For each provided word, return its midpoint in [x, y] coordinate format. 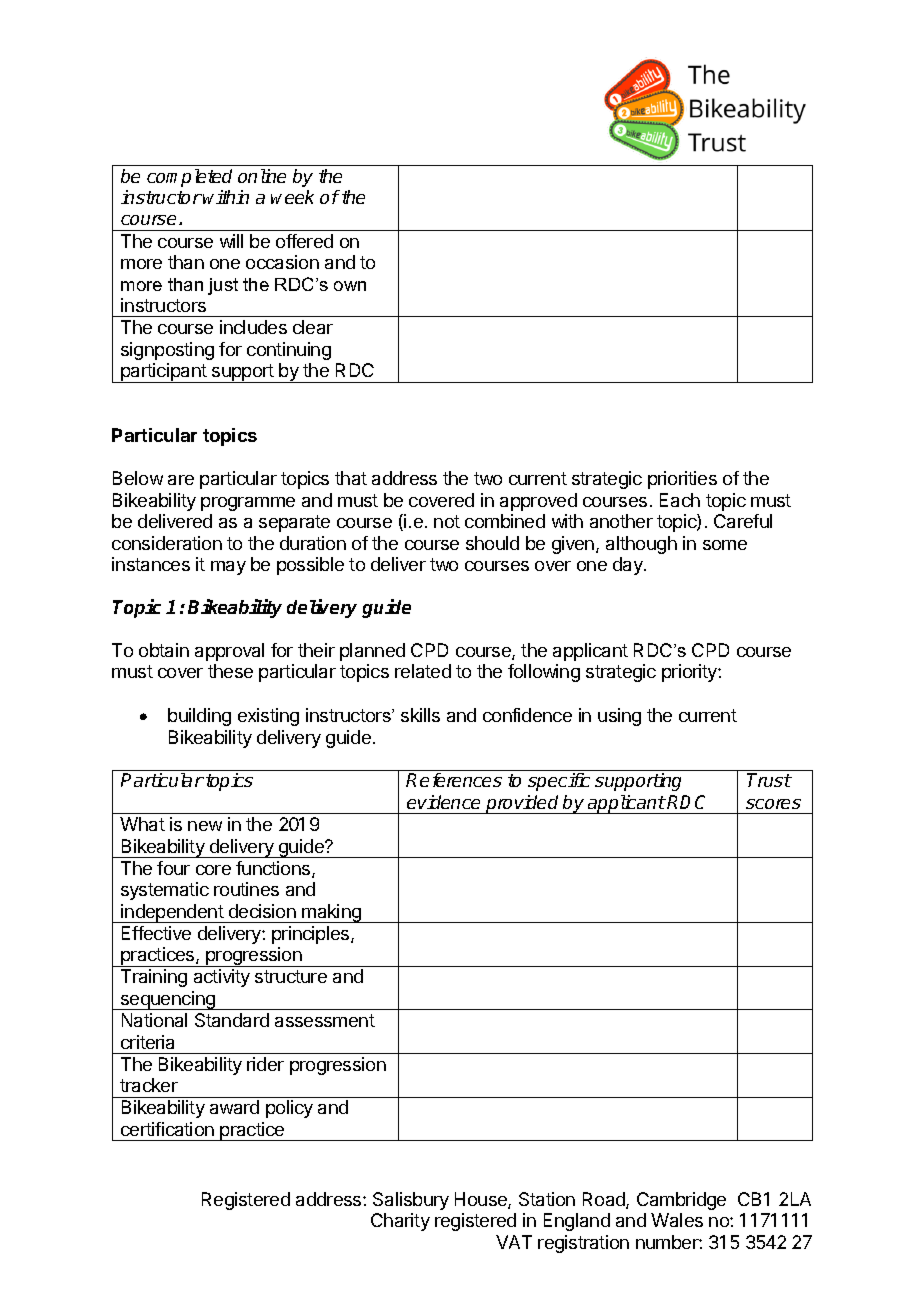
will [231, 241]
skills [420, 715]
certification [167, 1129]
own [350, 286]
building [199, 717]
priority [690, 673]
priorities [682, 480]
